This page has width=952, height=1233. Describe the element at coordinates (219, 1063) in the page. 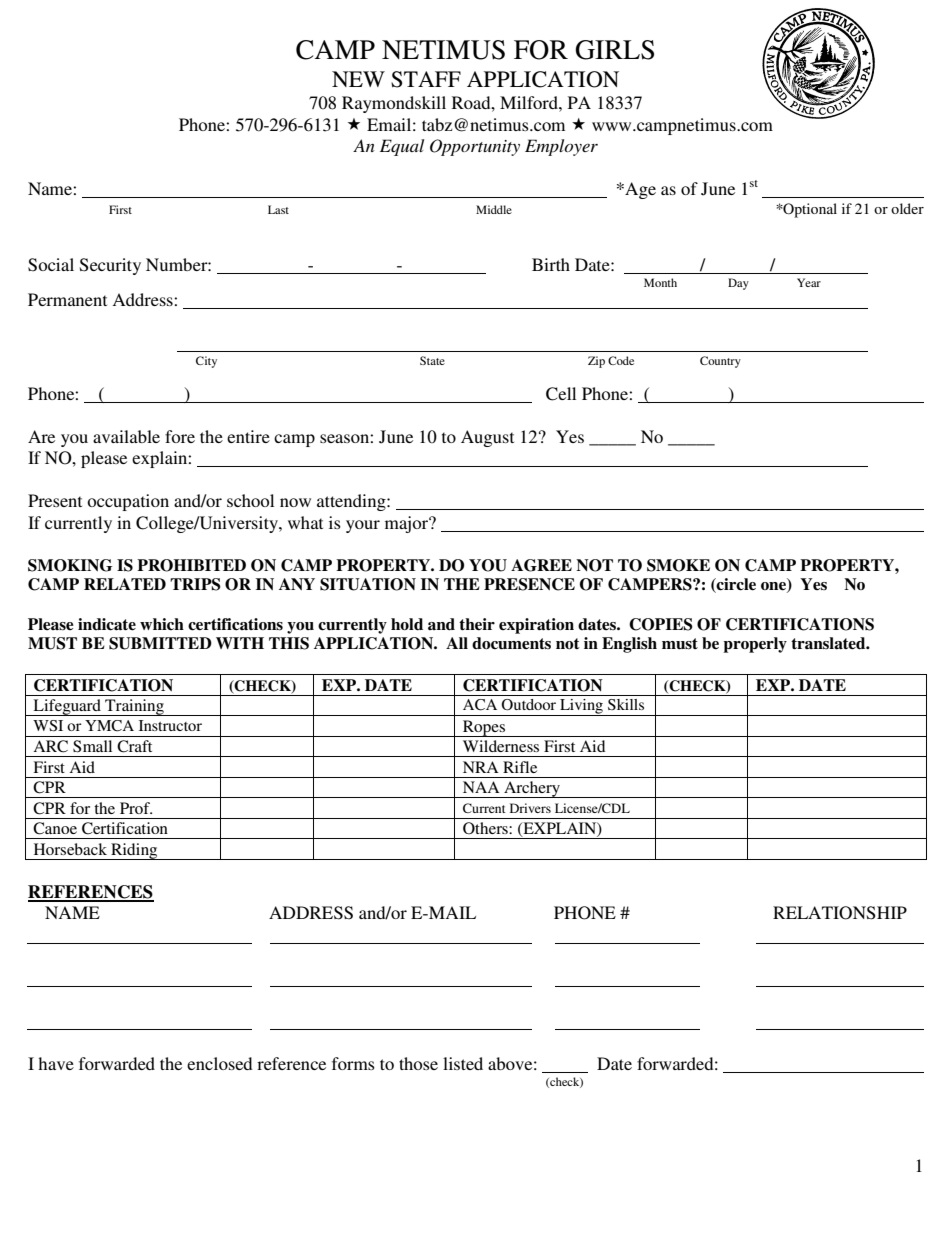

I see `enclosed` at that location.
